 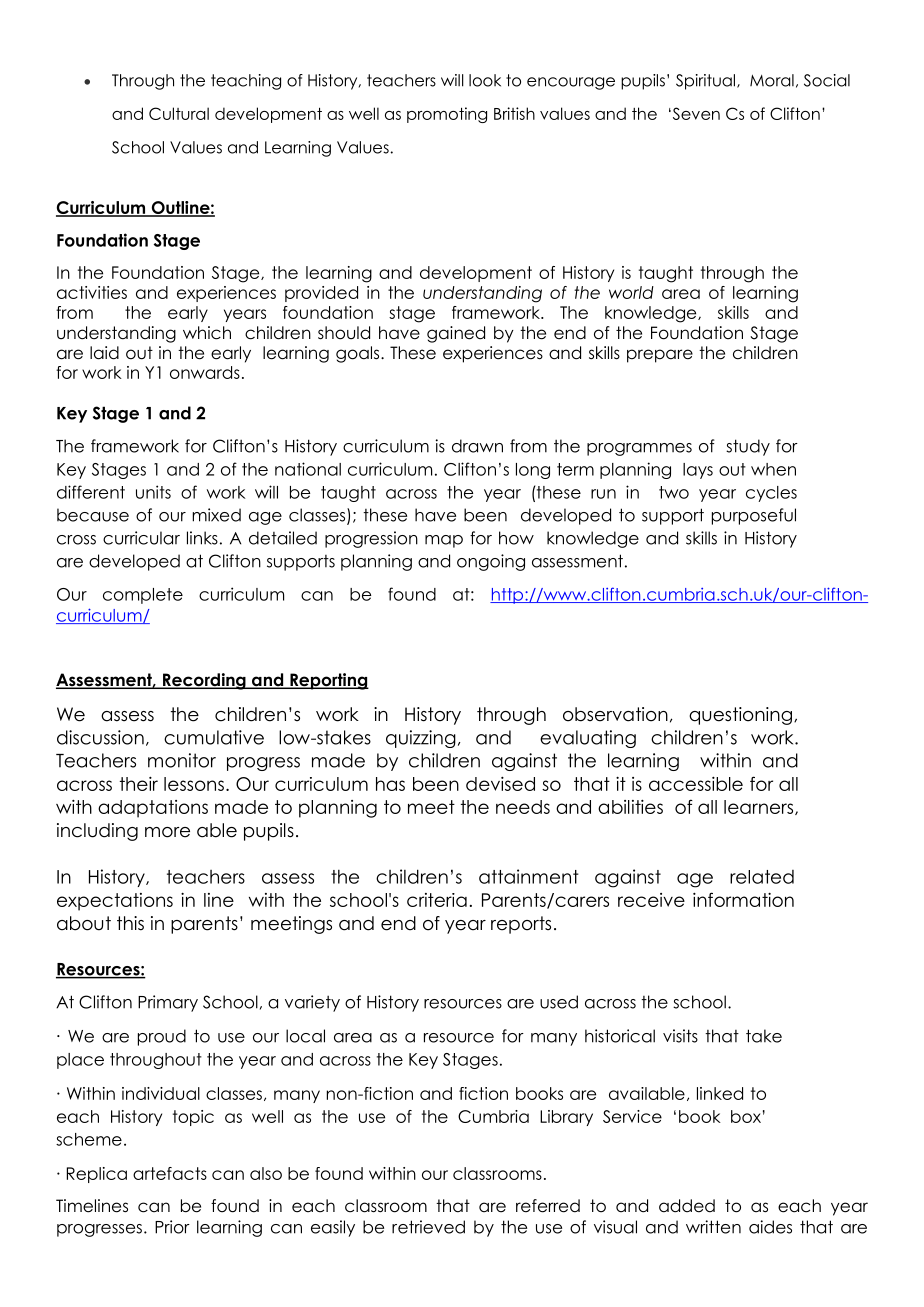 What do you see at coordinates (437, 900) in the screenshot?
I see `criteria` at bounding box center [437, 900].
